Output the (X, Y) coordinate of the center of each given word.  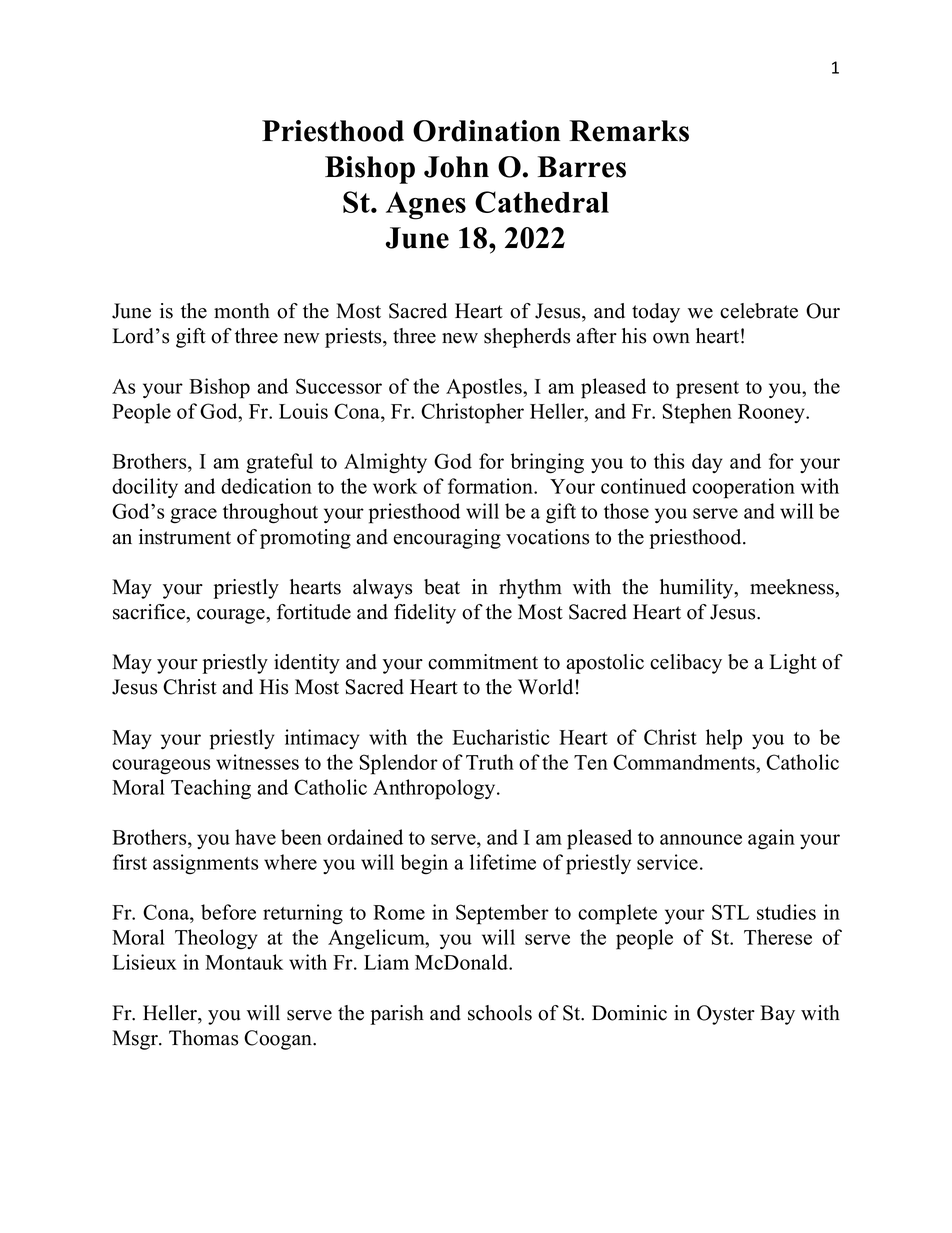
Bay (777, 1015)
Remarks (629, 131)
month (242, 311)
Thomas (203, 1038)
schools (500, 1013)
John (456, 167)
